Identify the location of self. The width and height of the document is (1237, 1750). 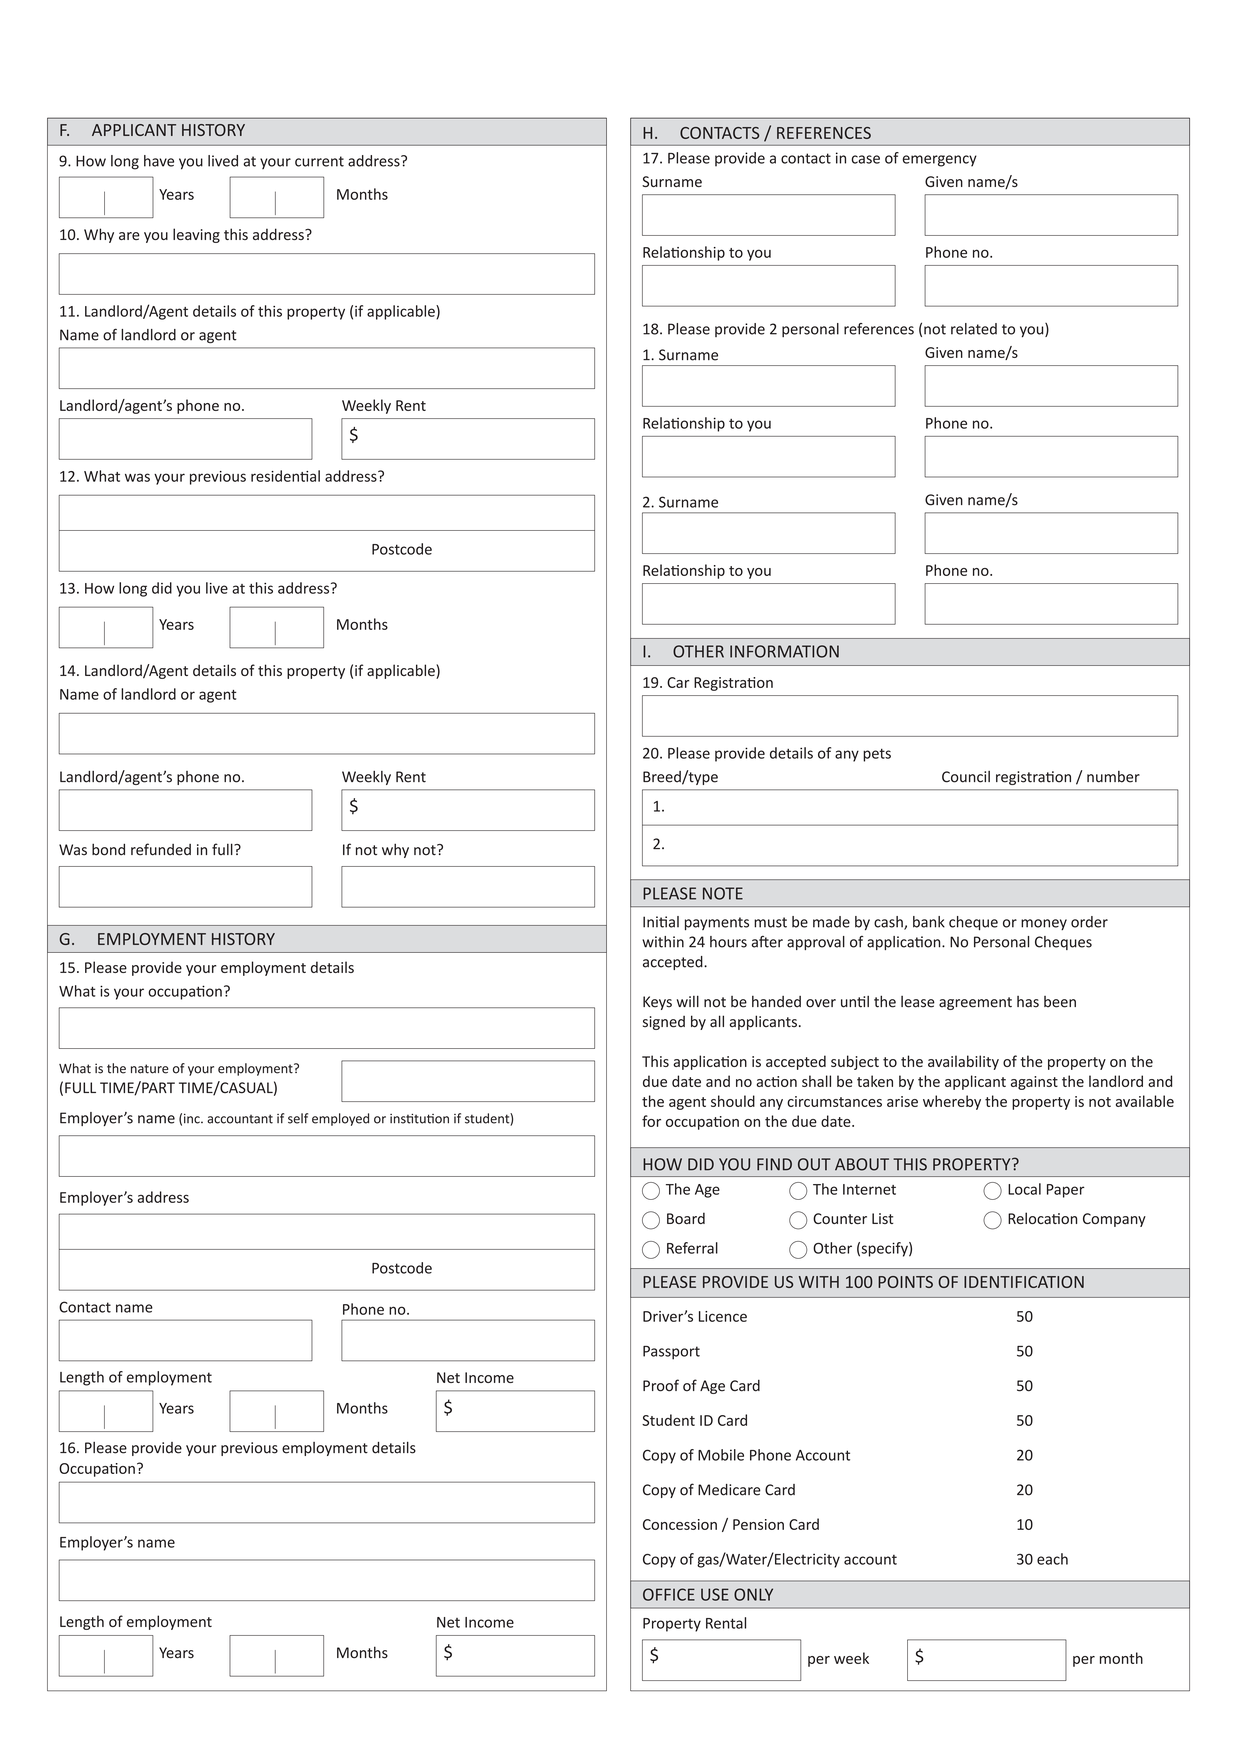
(298, 1118).
